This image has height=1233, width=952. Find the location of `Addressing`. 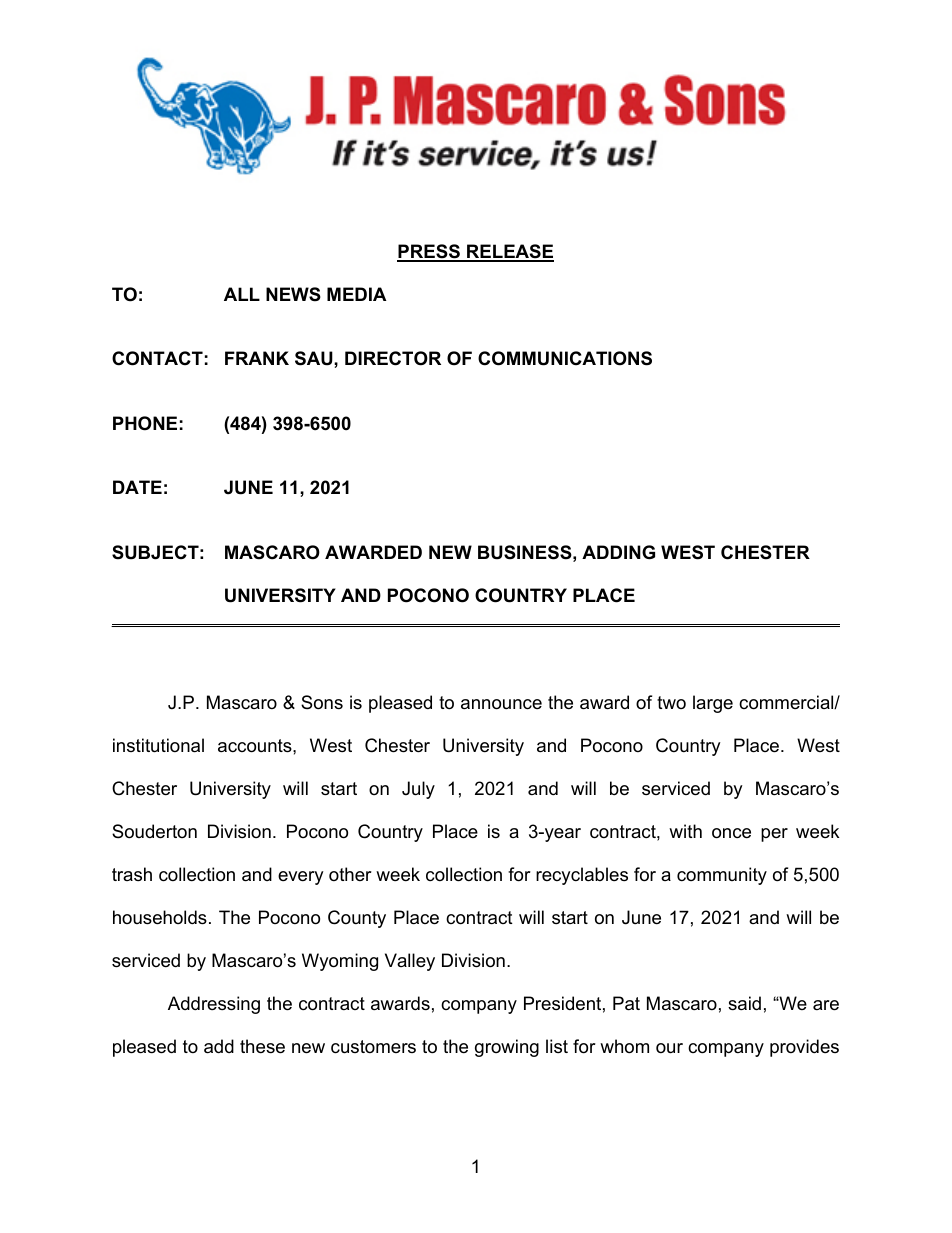

Addressing is located at coordinates (214, 1005).
